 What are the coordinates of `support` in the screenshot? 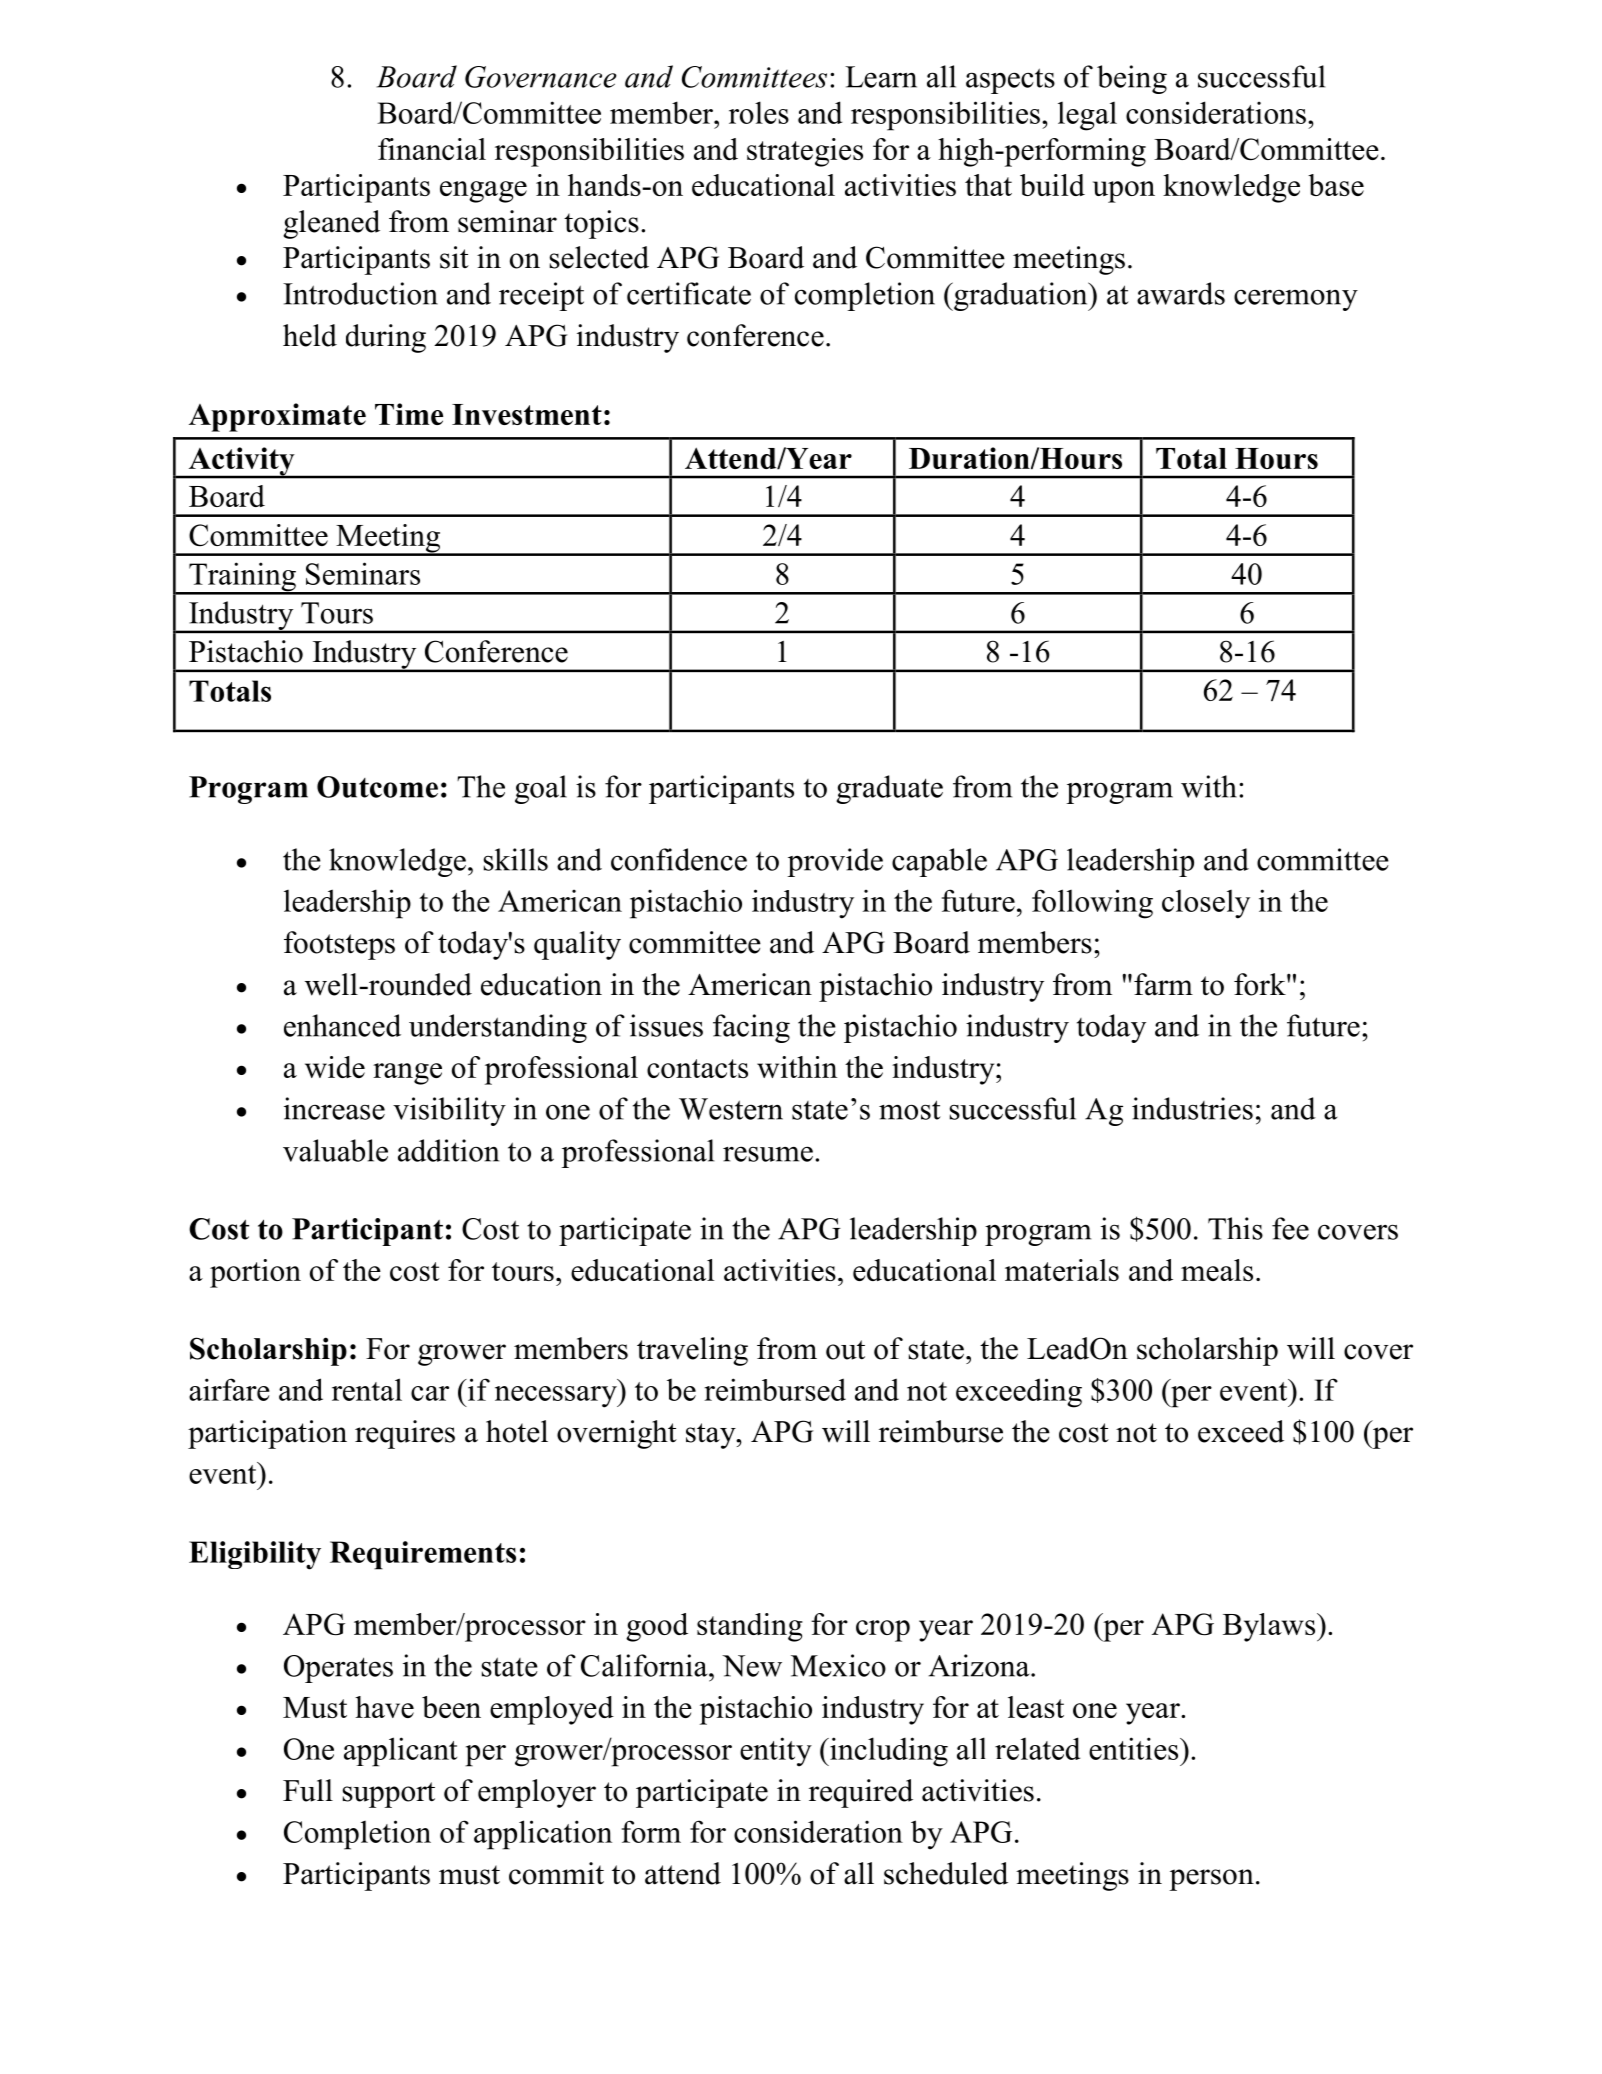 It's located at (388, 1795).
